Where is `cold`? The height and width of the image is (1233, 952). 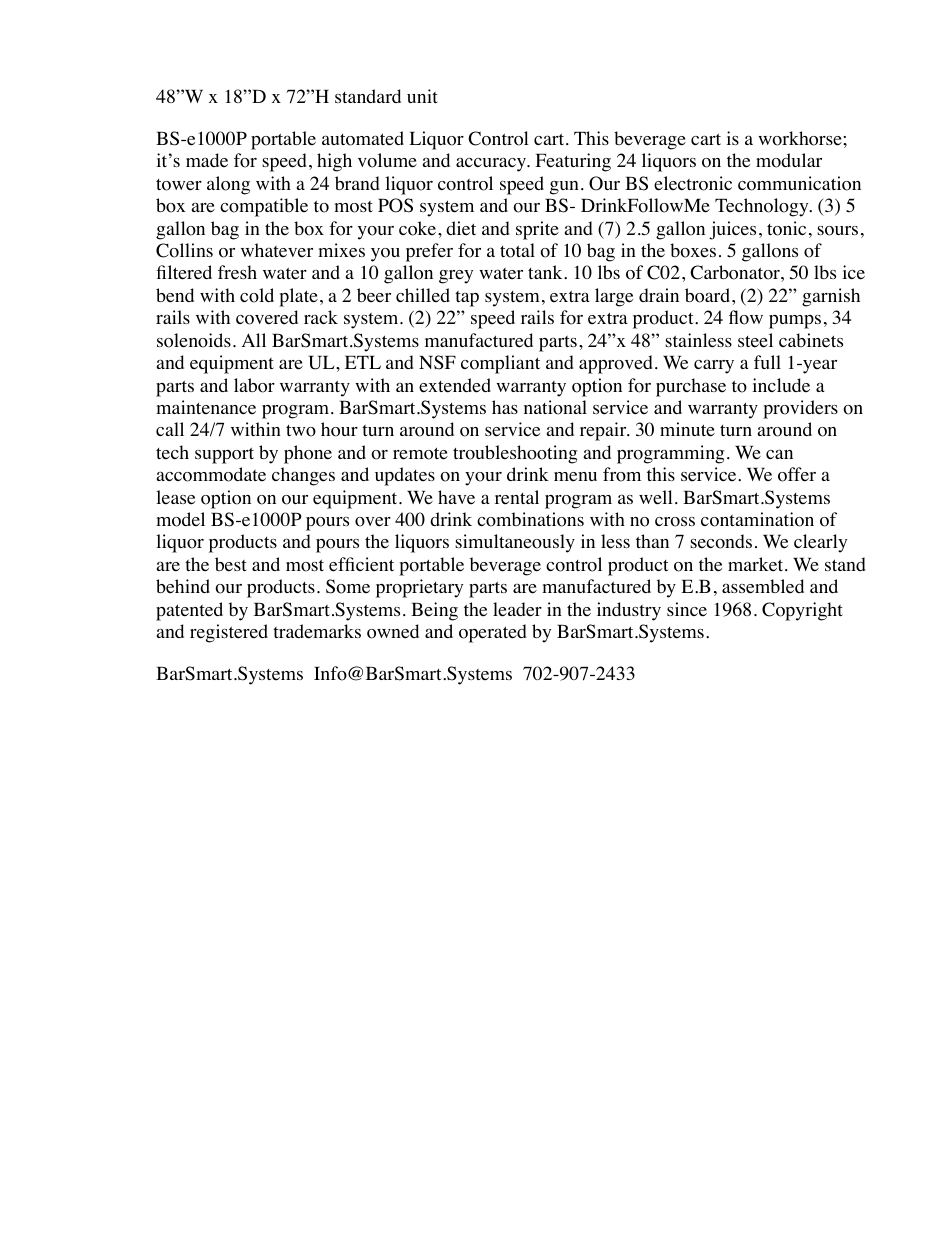 cold is located at coordinates (257, 295).
